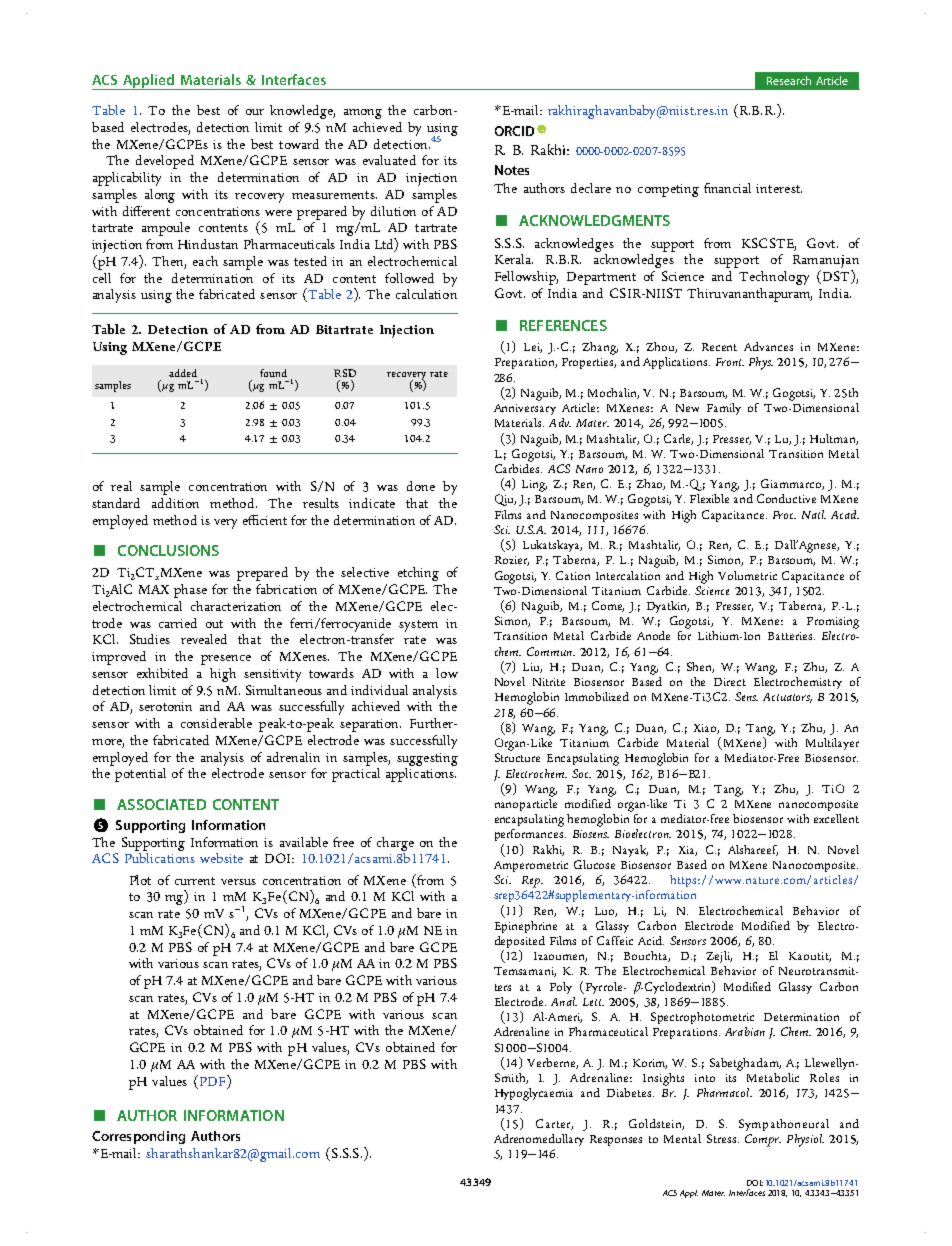  Describe the element at coordinates (255, 112) in the screenshot. I see `our` at that location.
